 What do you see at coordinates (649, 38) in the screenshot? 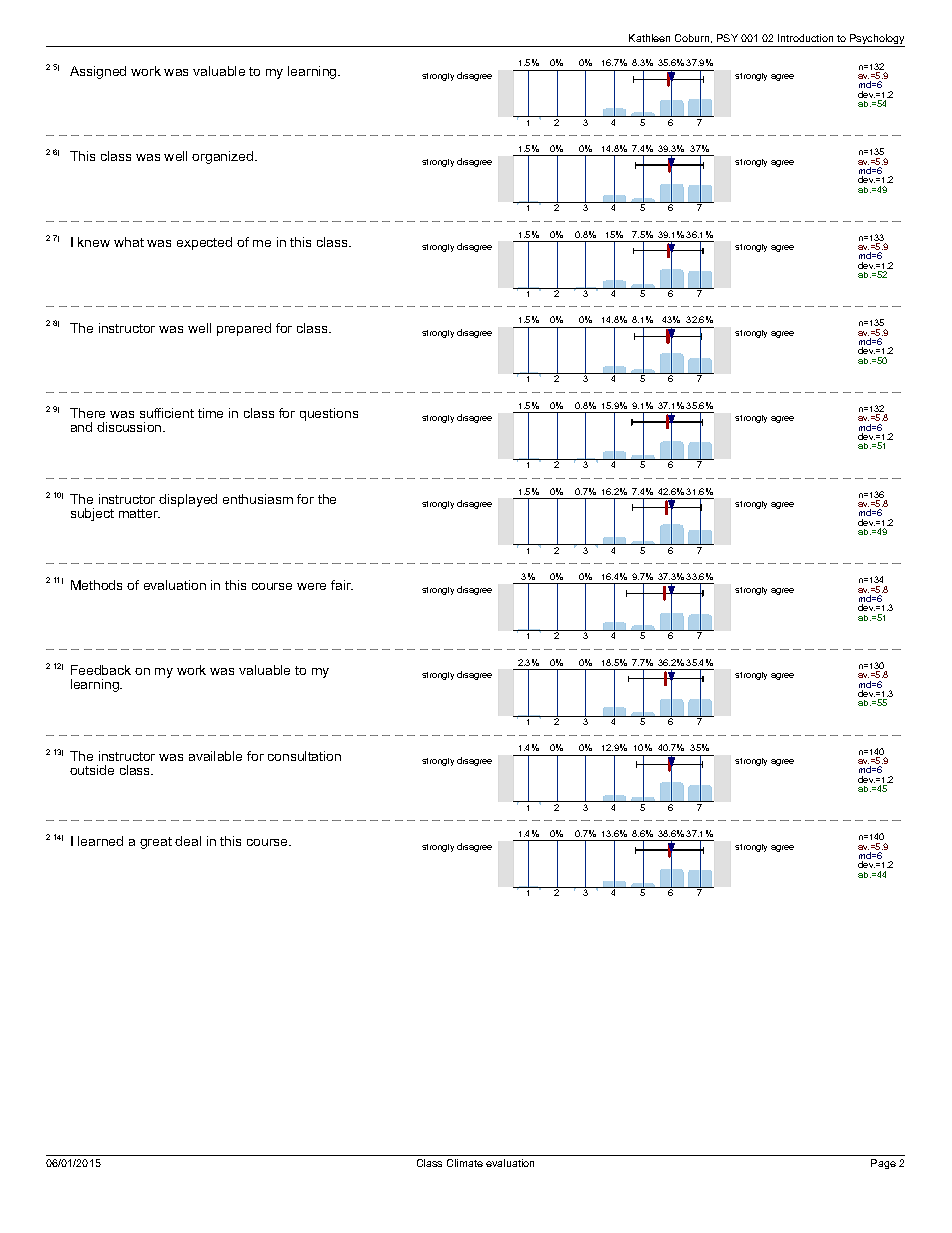
I see `Kathleen` at bounding box center [649, 38].
